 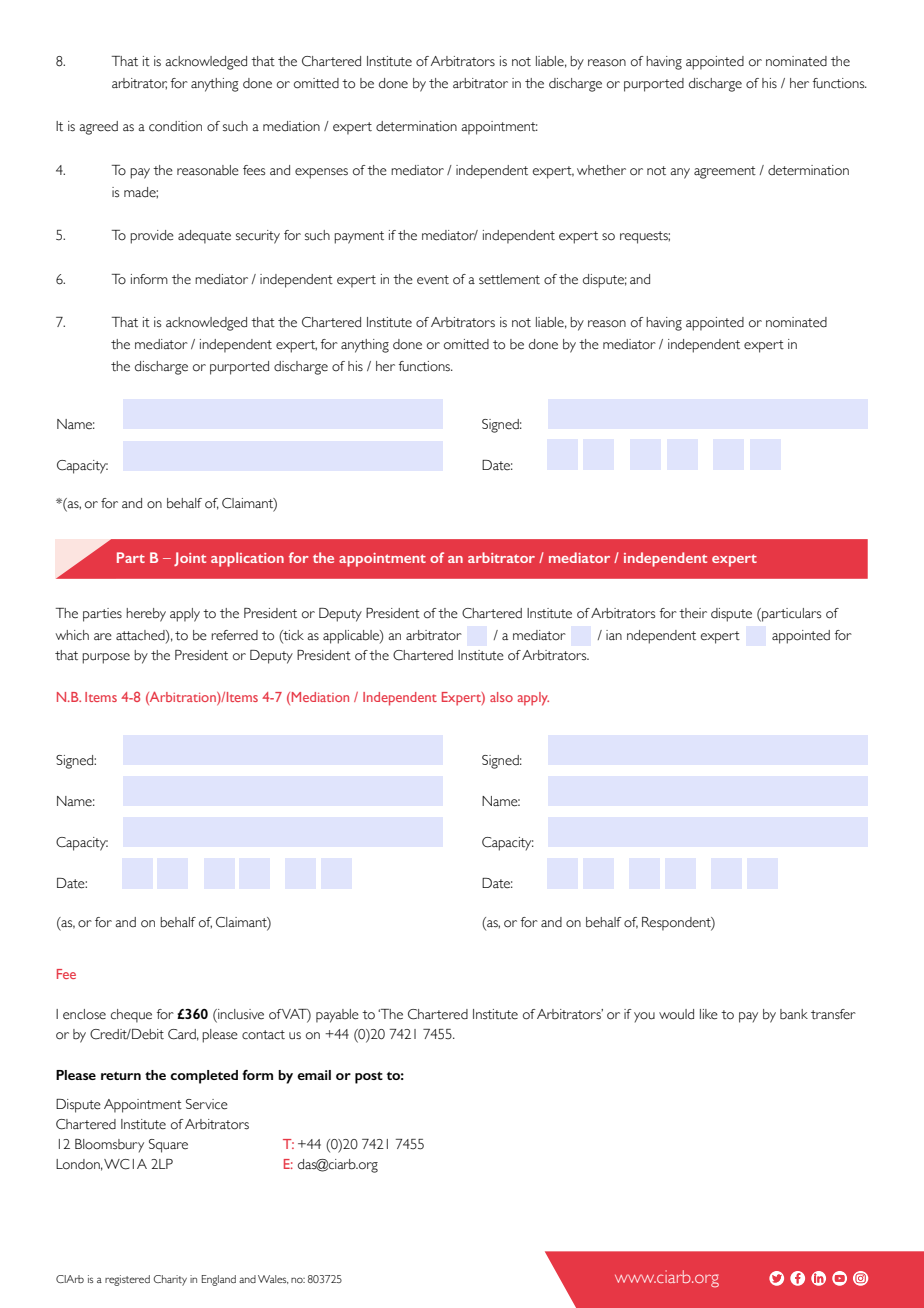 I want to click on like, so click(x=709, y=1014).
